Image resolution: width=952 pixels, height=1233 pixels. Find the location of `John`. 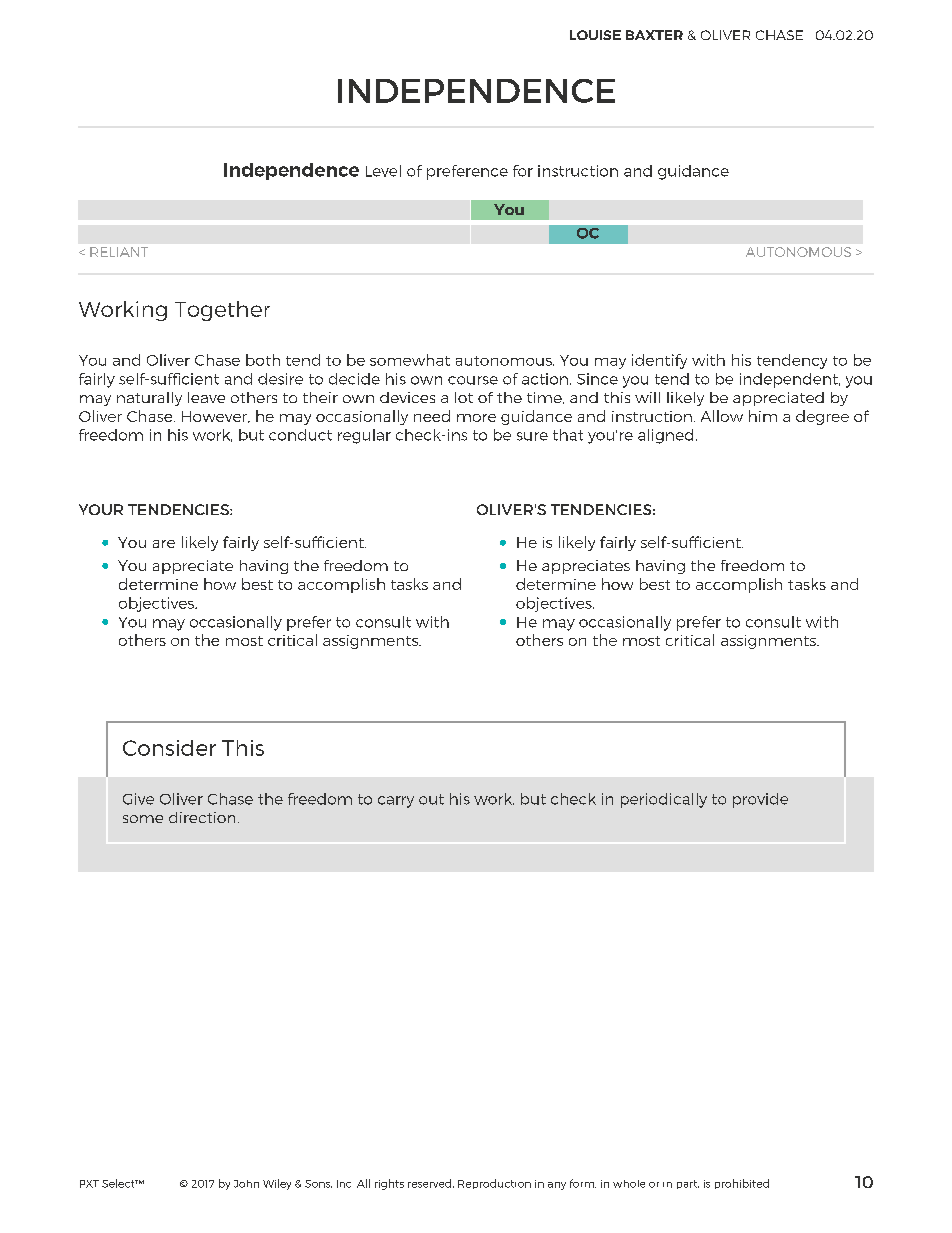

John is located at coordinates (246, 1184).
